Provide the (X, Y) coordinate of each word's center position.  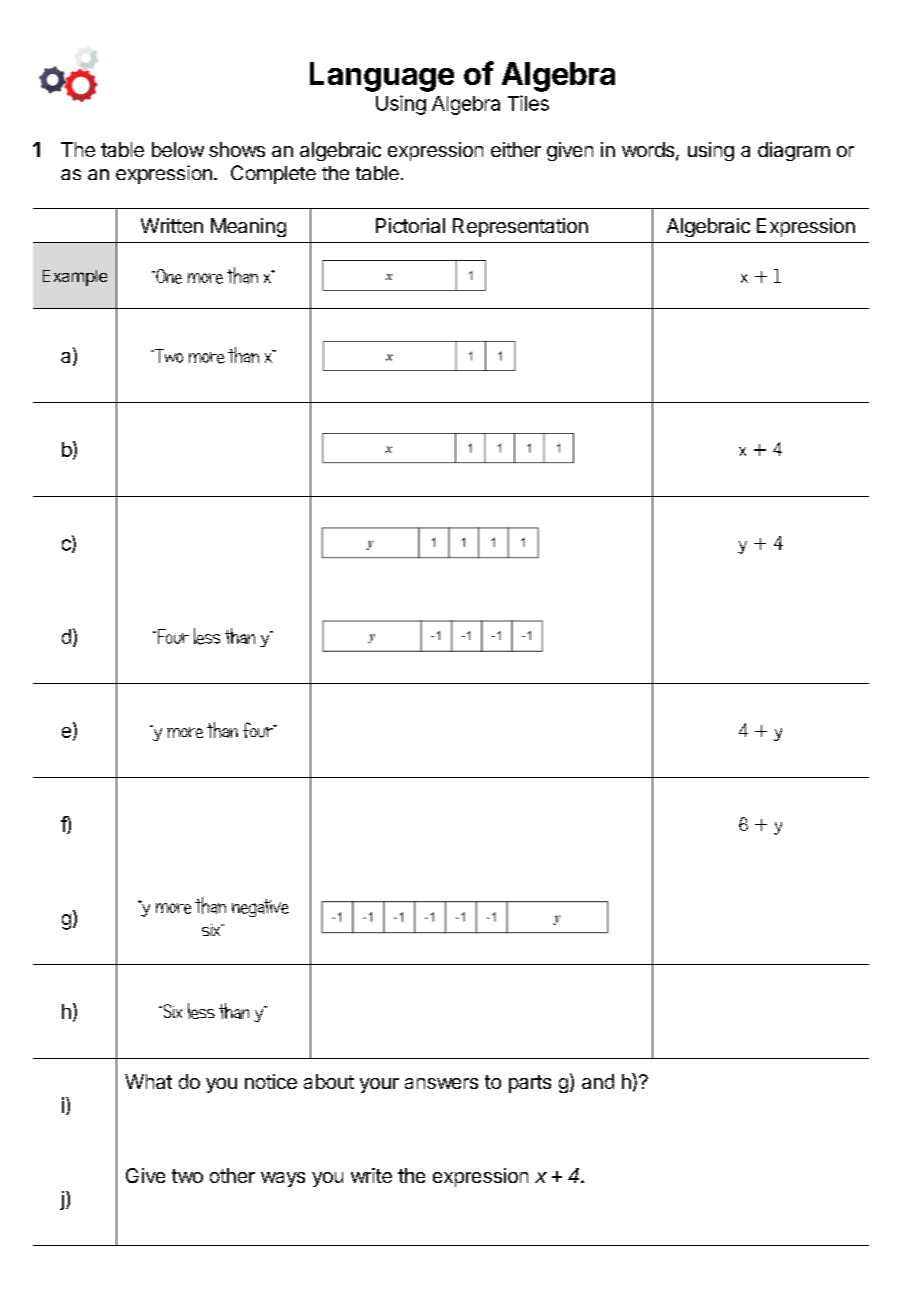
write (371, 1175)
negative (260, 908)
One (168, 276)
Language (382, 77)
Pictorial (410, 225)
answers (441, 1083)
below (178, 149)
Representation (520, 227)
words (649, 151)
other (232, 1175)
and (598, 1081)
